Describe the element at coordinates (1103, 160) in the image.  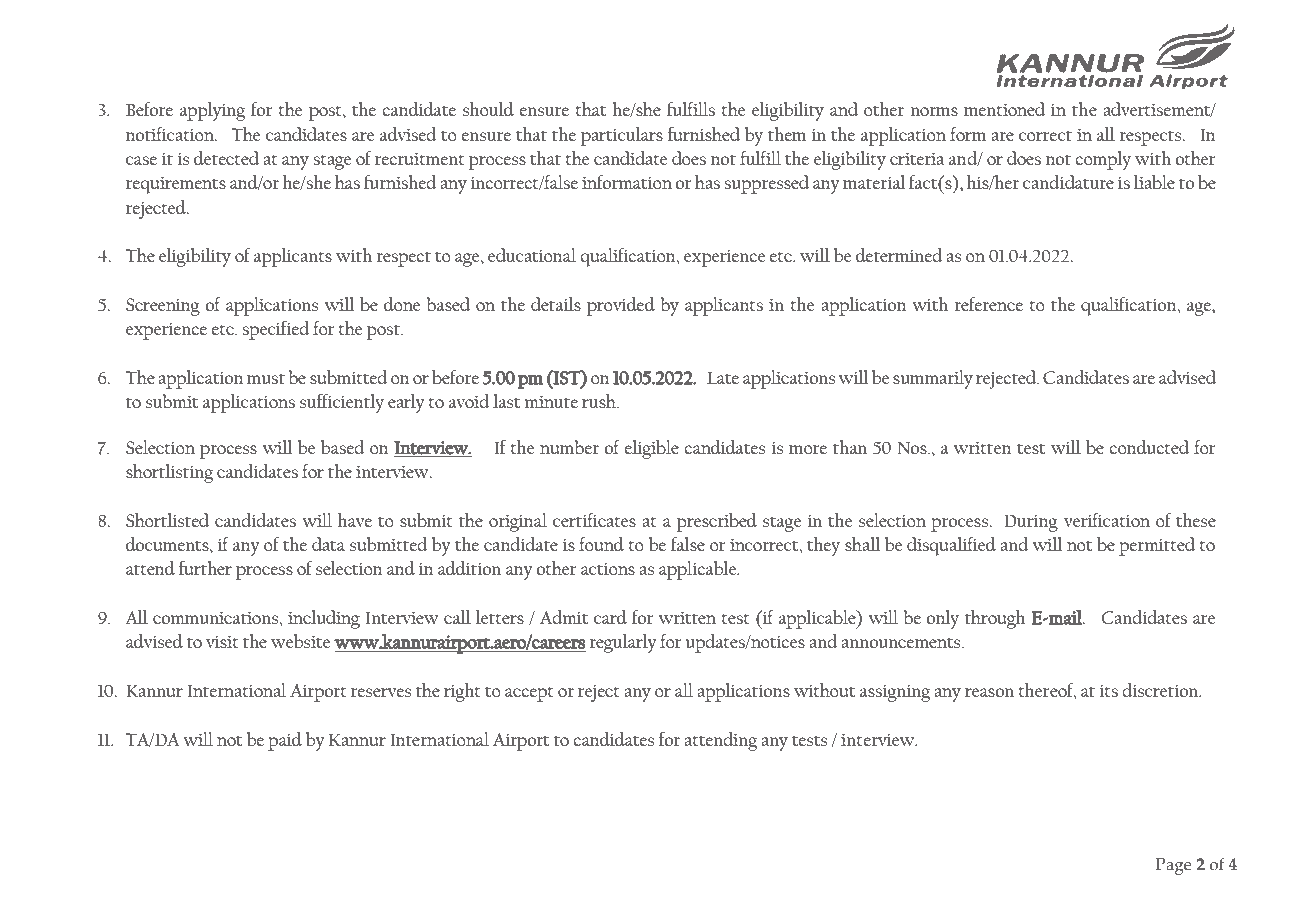
I see `comply` at that location.
